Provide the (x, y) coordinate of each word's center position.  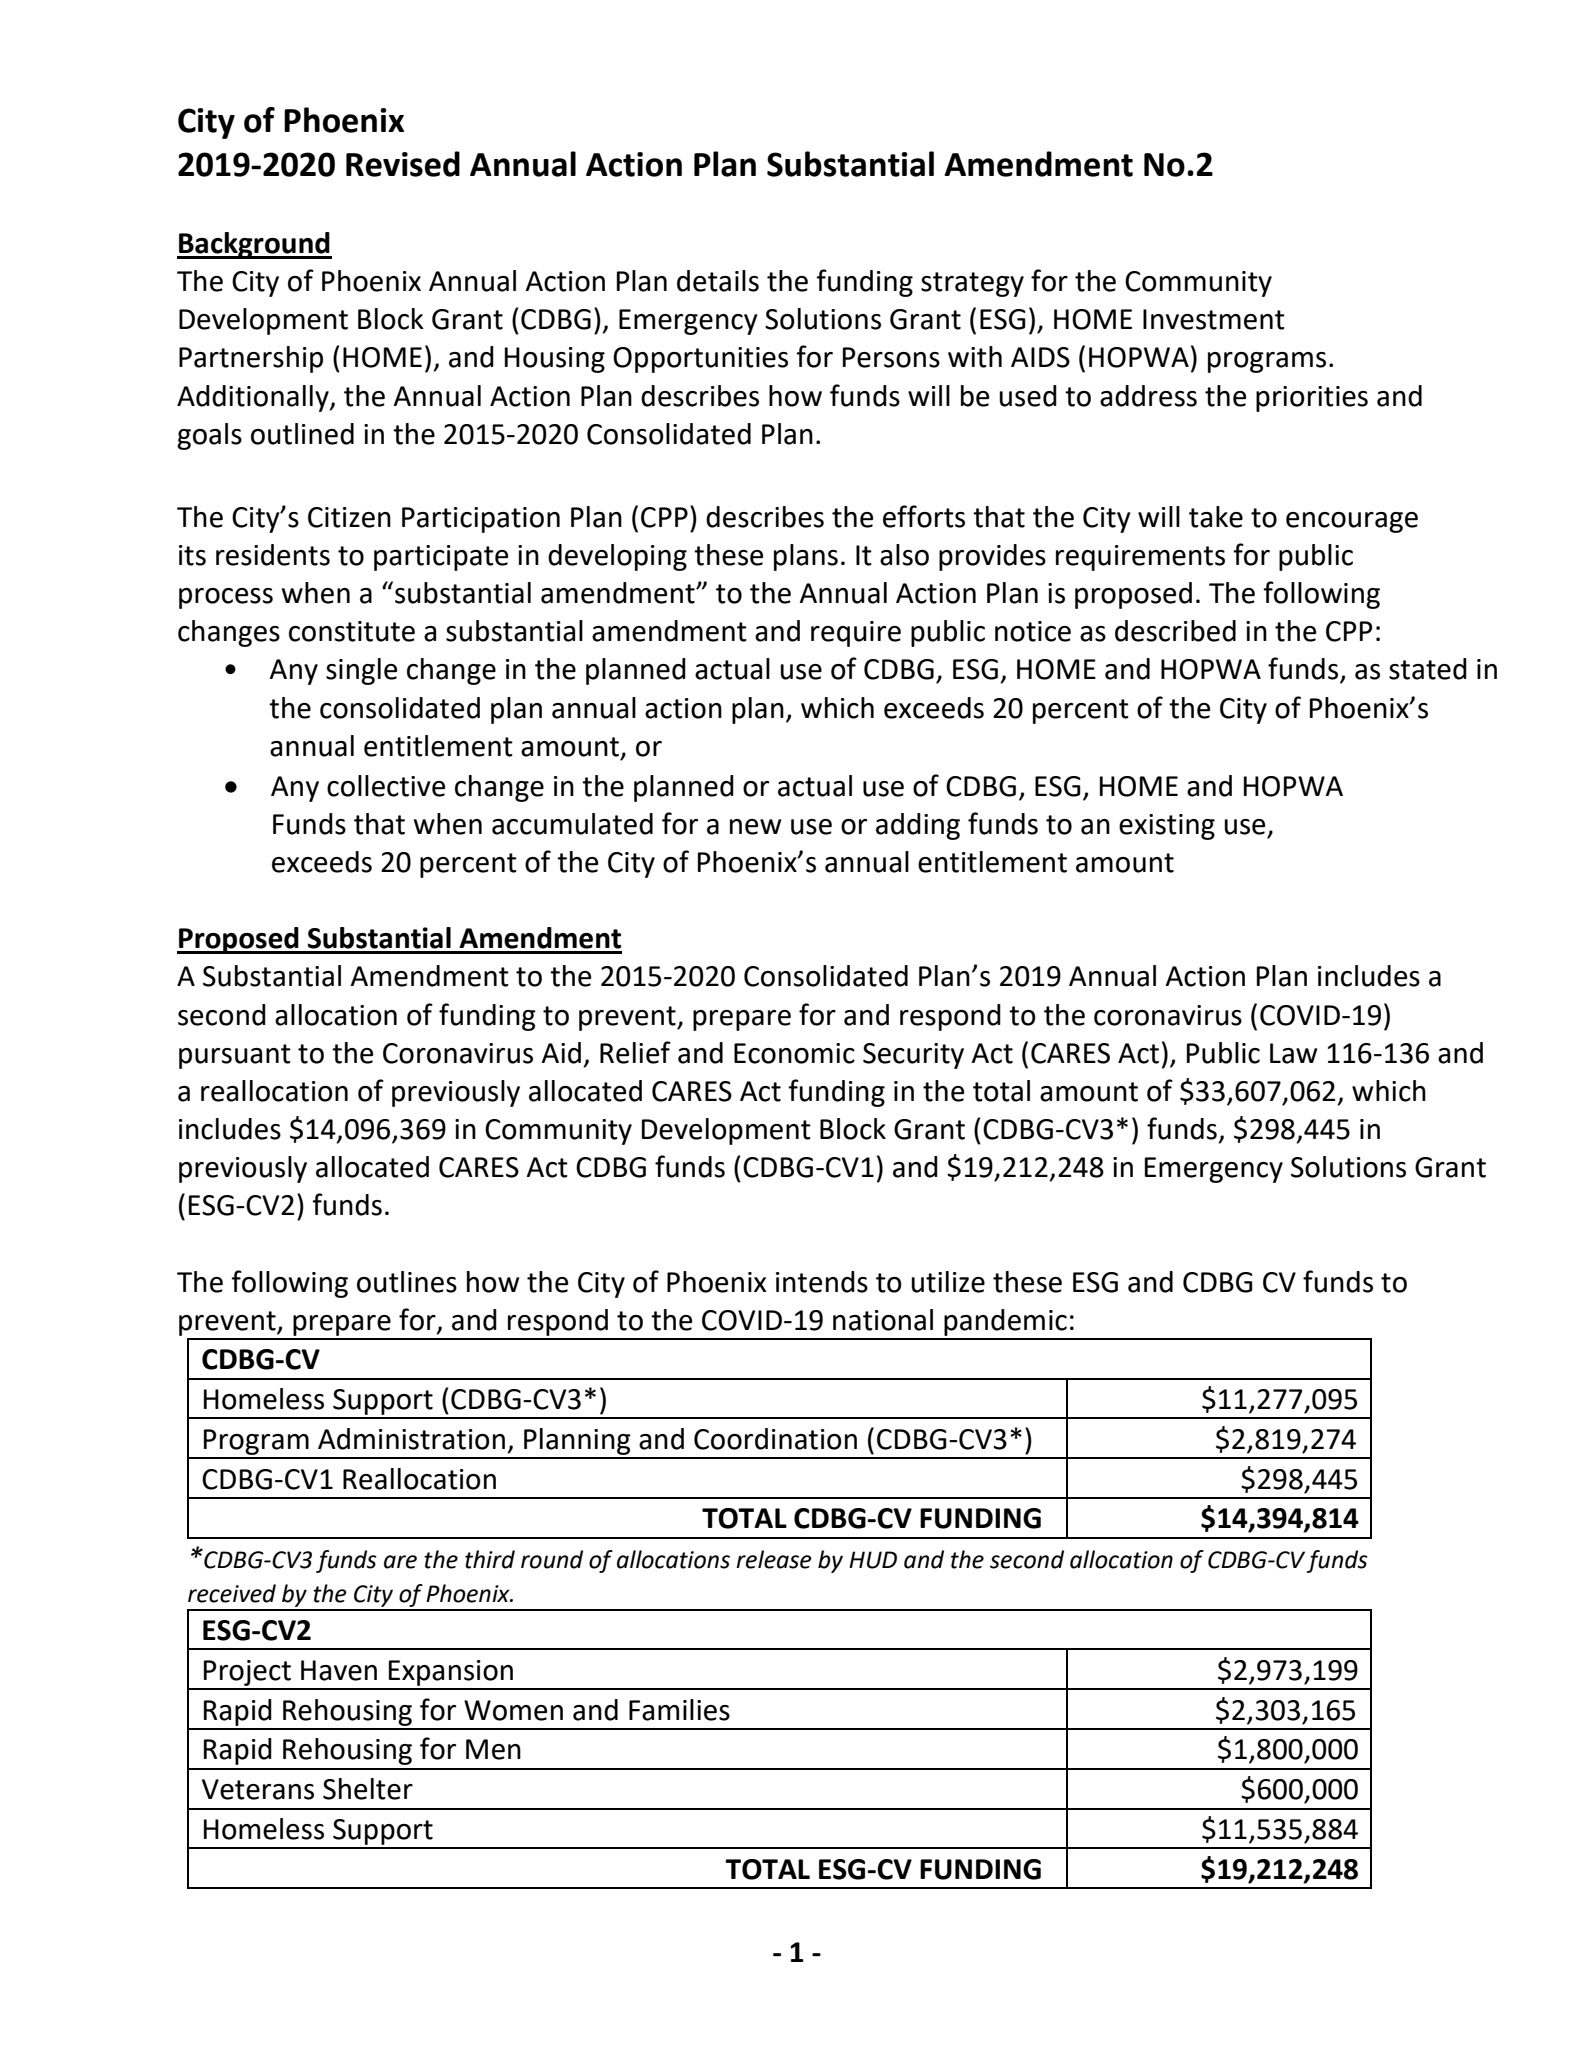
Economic (794, 1053)
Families (679, 1710)
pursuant (235, 1056)
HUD (873, 1560)
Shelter (368, 1789)
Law (1293, 1053)
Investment (1214, 319)
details (718, 281)
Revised (403, 164)
